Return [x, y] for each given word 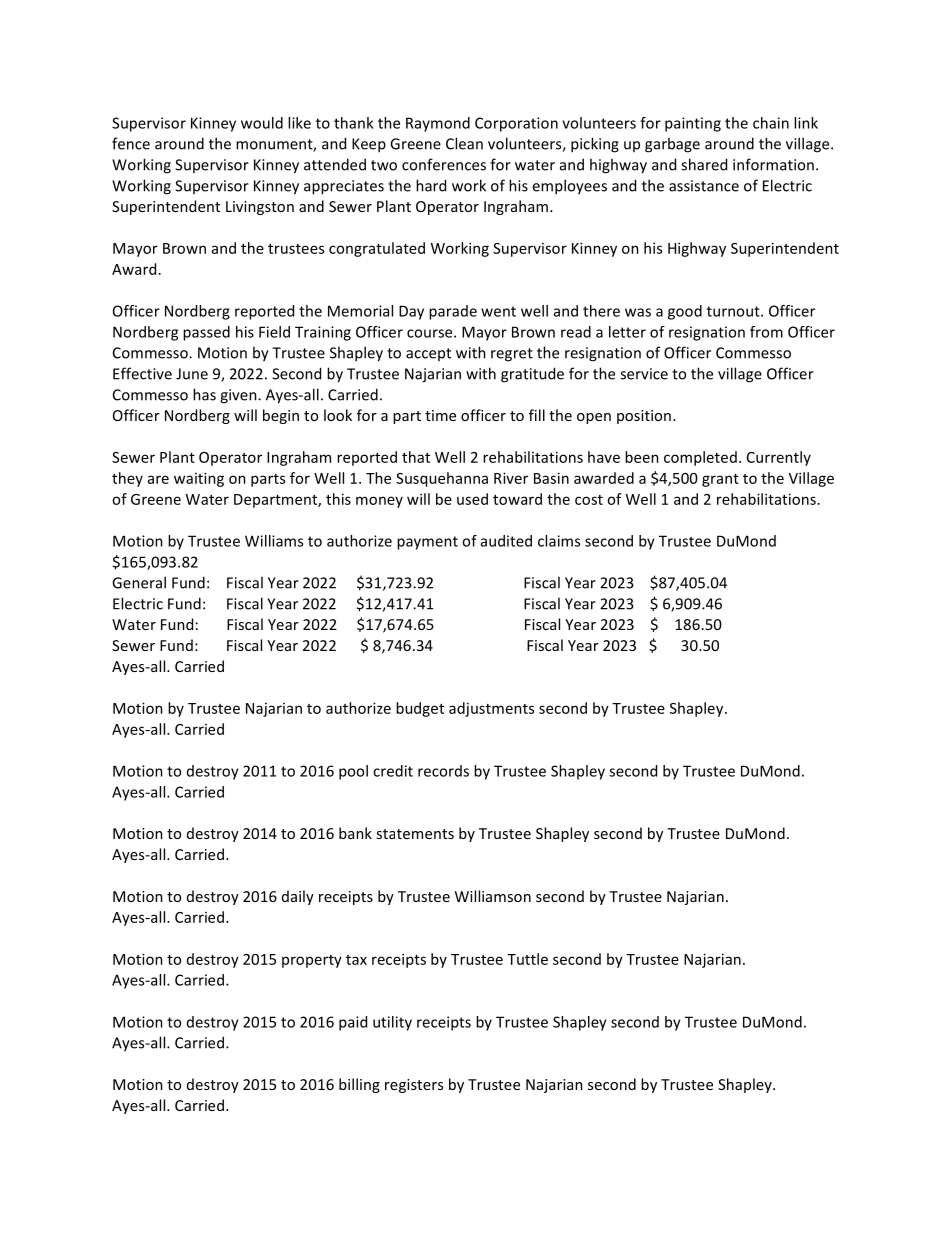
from [766, 332]
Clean [464, 143]
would [262, 123]
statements [415, 834]
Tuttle [527, 959]
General [139, 582]
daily [298, 897]
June [192, 374]
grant [720, 480]
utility [392, 1023]
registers [414, 1086]
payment [427, 543]
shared [704, 164]
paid [353, 1023]
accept [428, 354]
